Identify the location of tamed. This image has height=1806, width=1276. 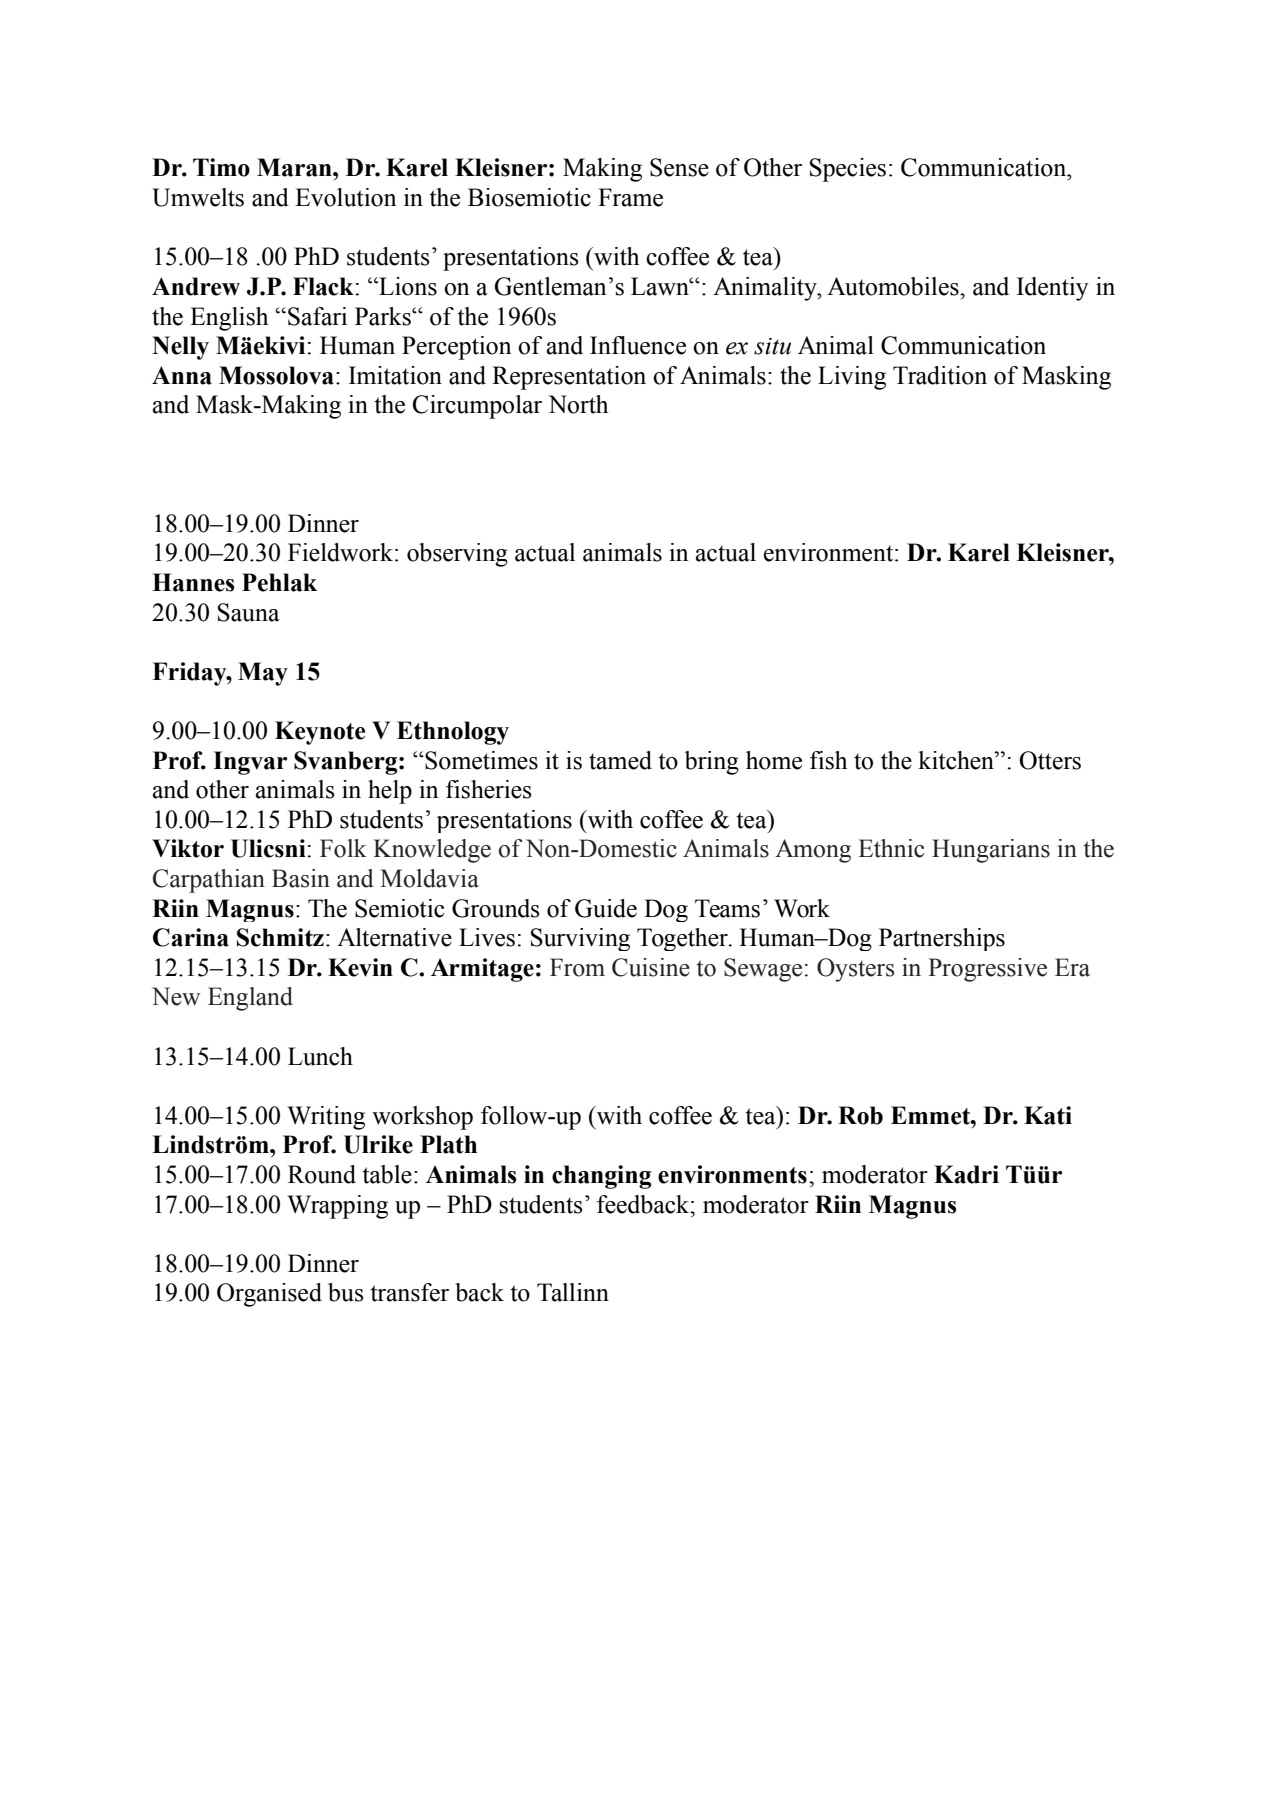
(620, 760).
